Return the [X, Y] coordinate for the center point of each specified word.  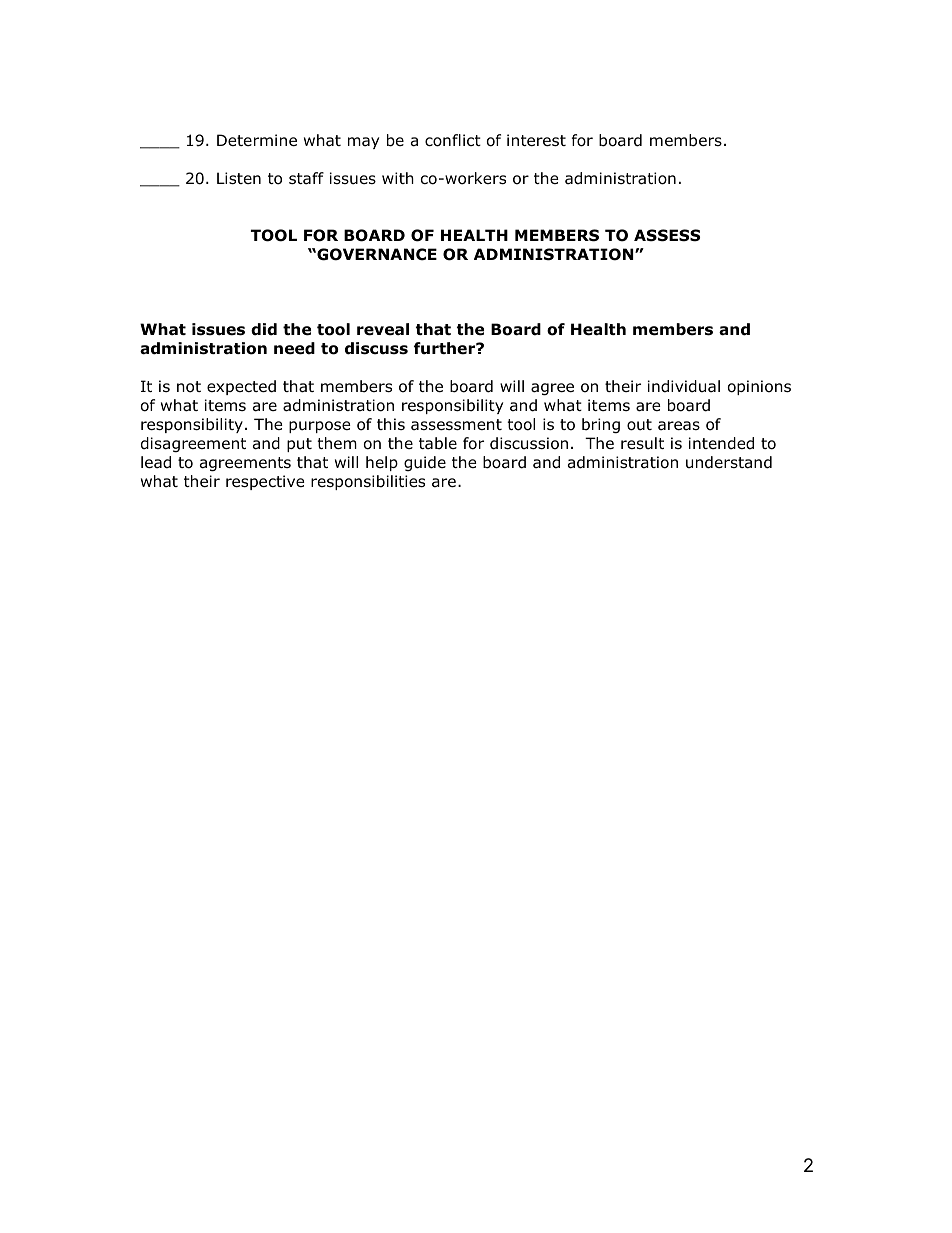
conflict [453, 140]
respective [265, 482]
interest [536, 140]
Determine [257, 140]
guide [425, 463]
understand [729, 462]
